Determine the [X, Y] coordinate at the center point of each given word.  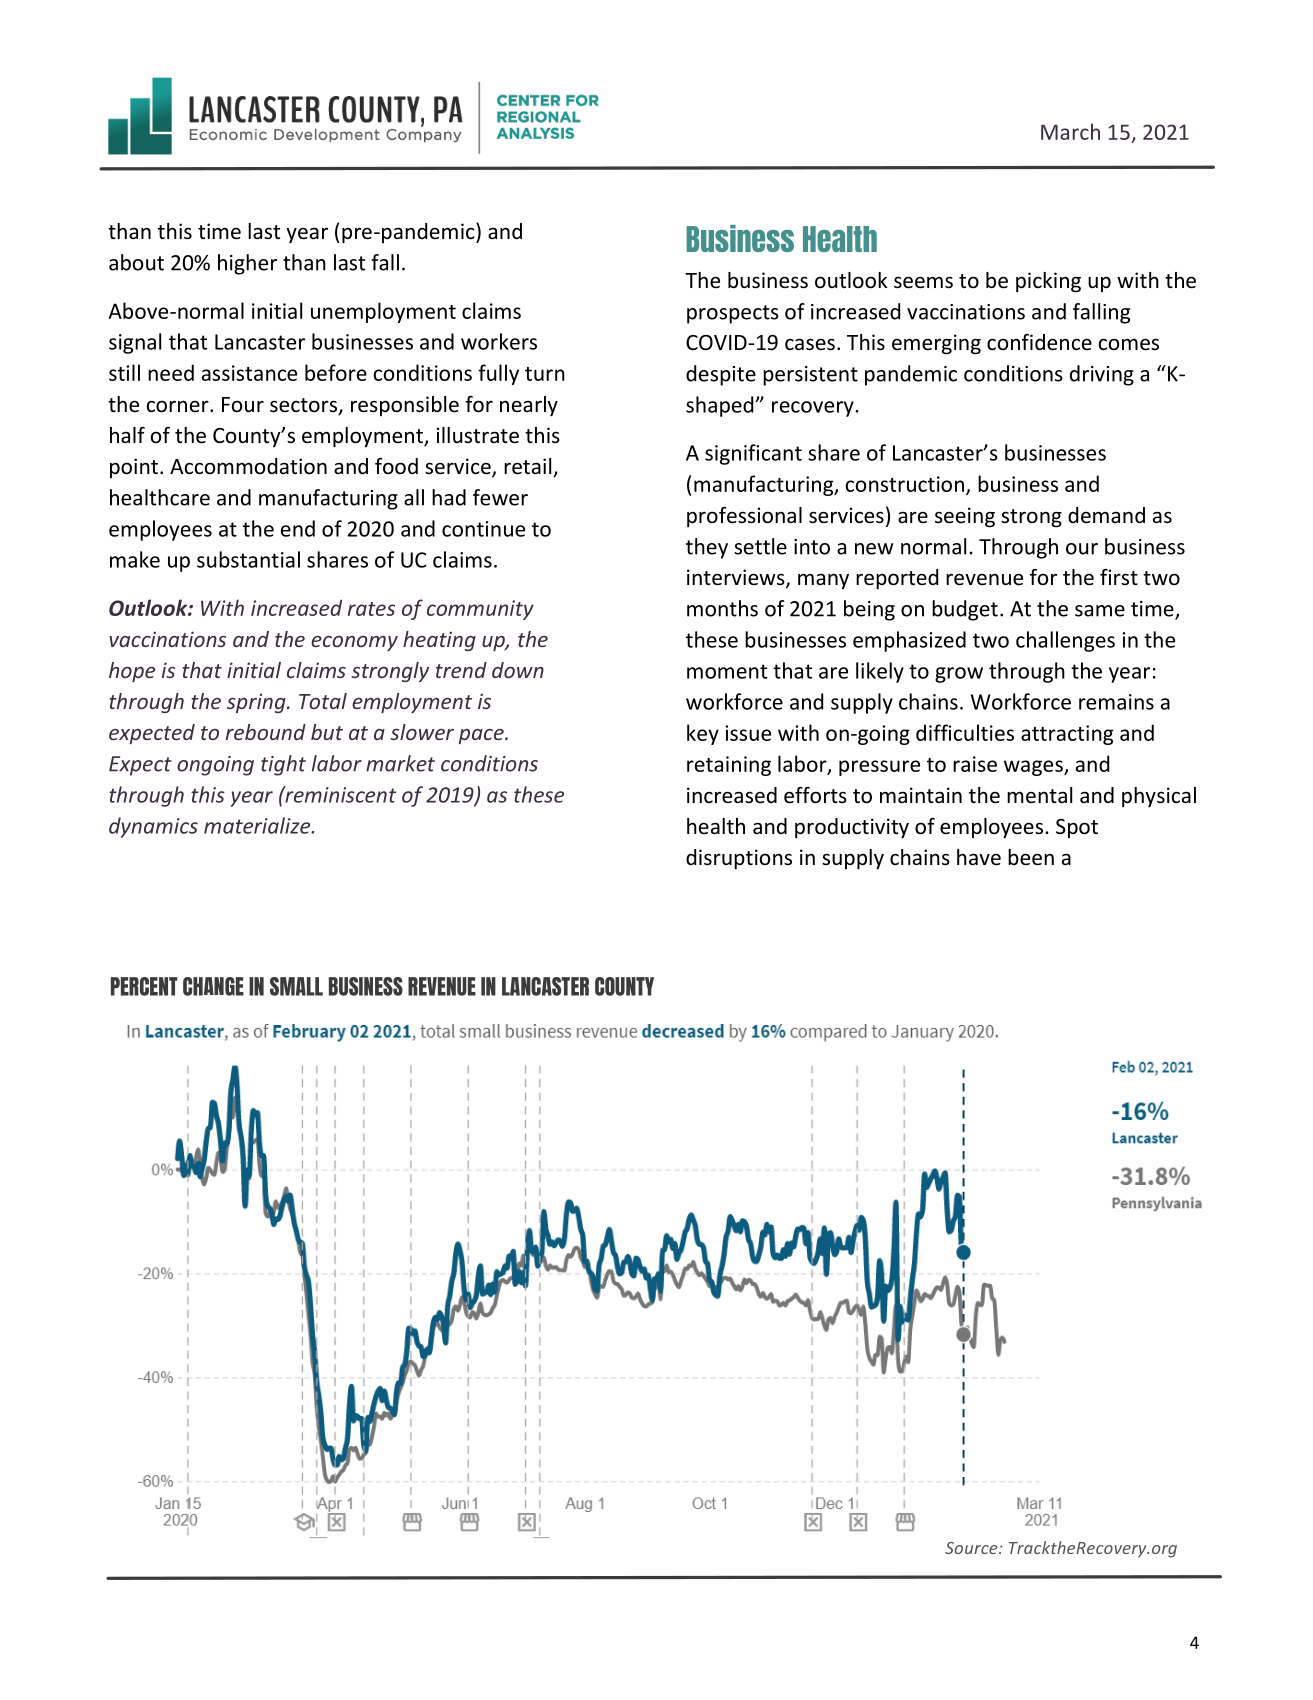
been [1031, 857]
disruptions [739, 859]
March [1070, 131]
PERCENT [144, 986]
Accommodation [248, 466]
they [707, 548]
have [979, 857]
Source [972, 1548]
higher [247, 264]
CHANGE [213, 986]
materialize [258, 825]
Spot [1077, 828]
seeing [965, 517]
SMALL [296, 986]
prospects [733, 314]
